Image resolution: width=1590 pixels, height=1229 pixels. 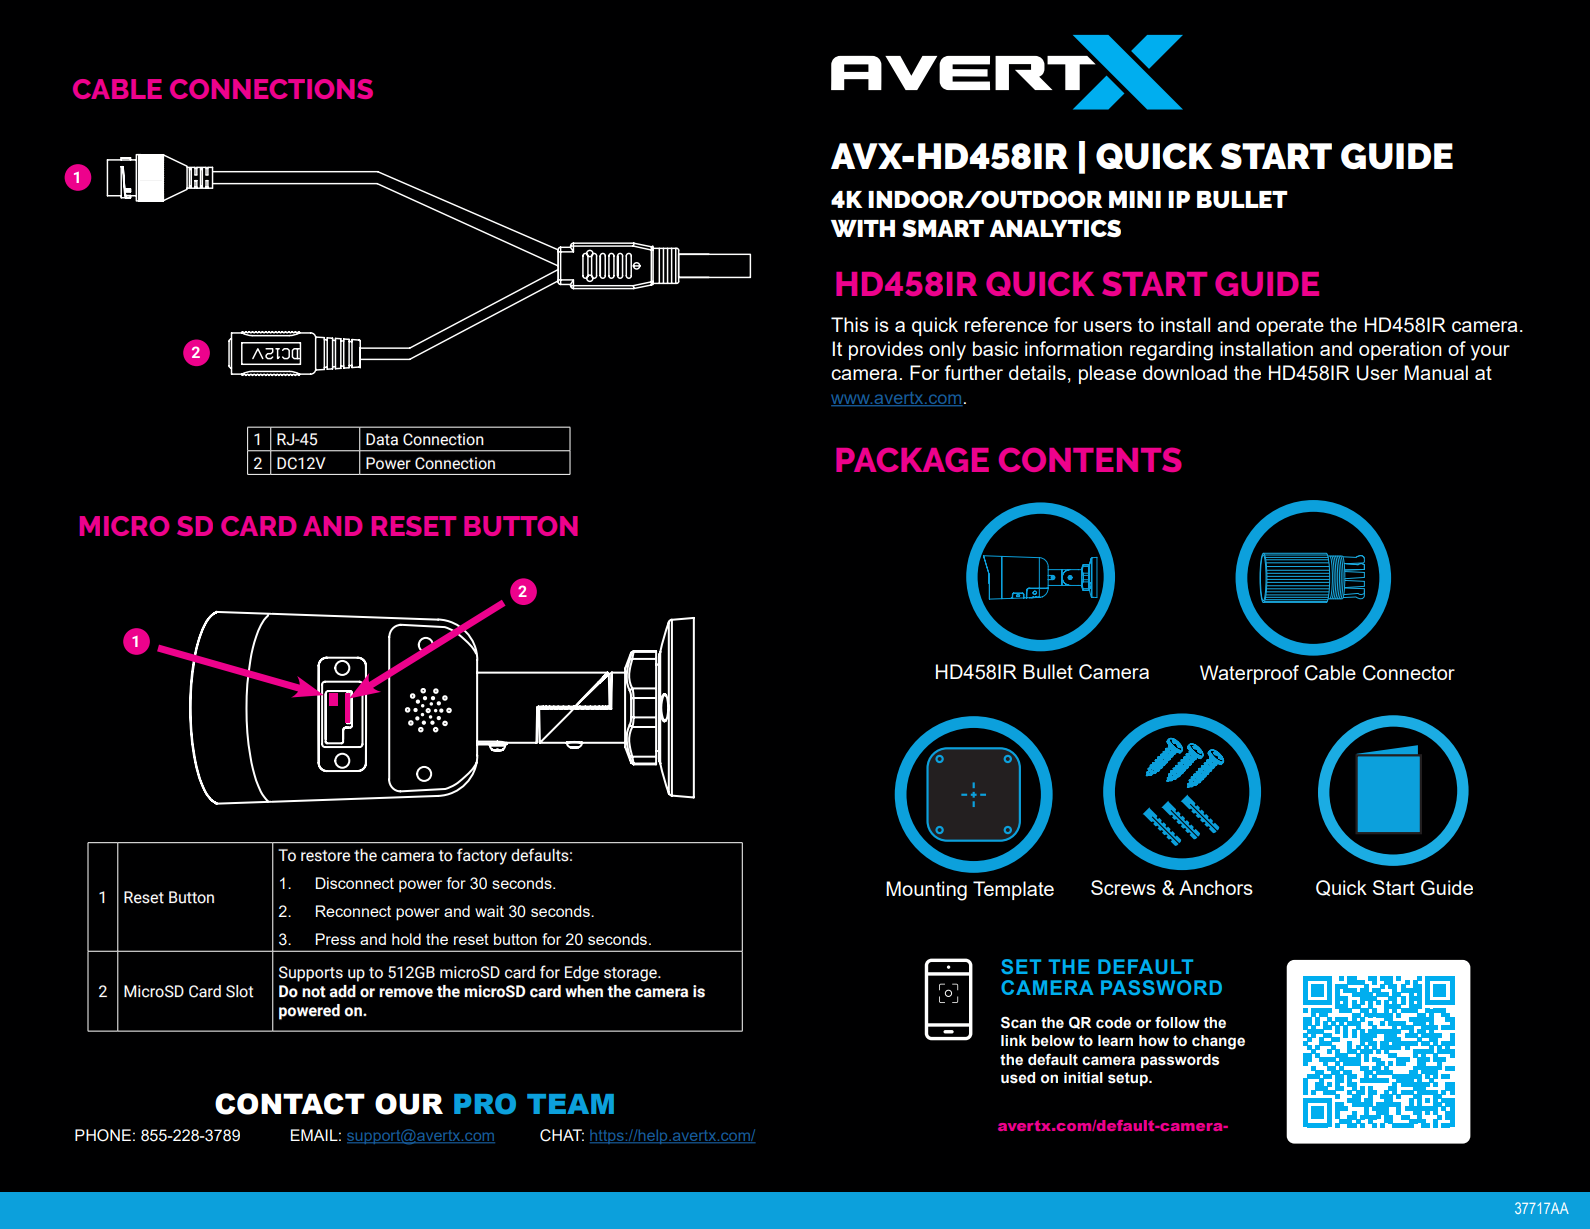 What do you see at coordinates (863, 228) in the document?
I see `WITH` at bounding box center [863, 228].
